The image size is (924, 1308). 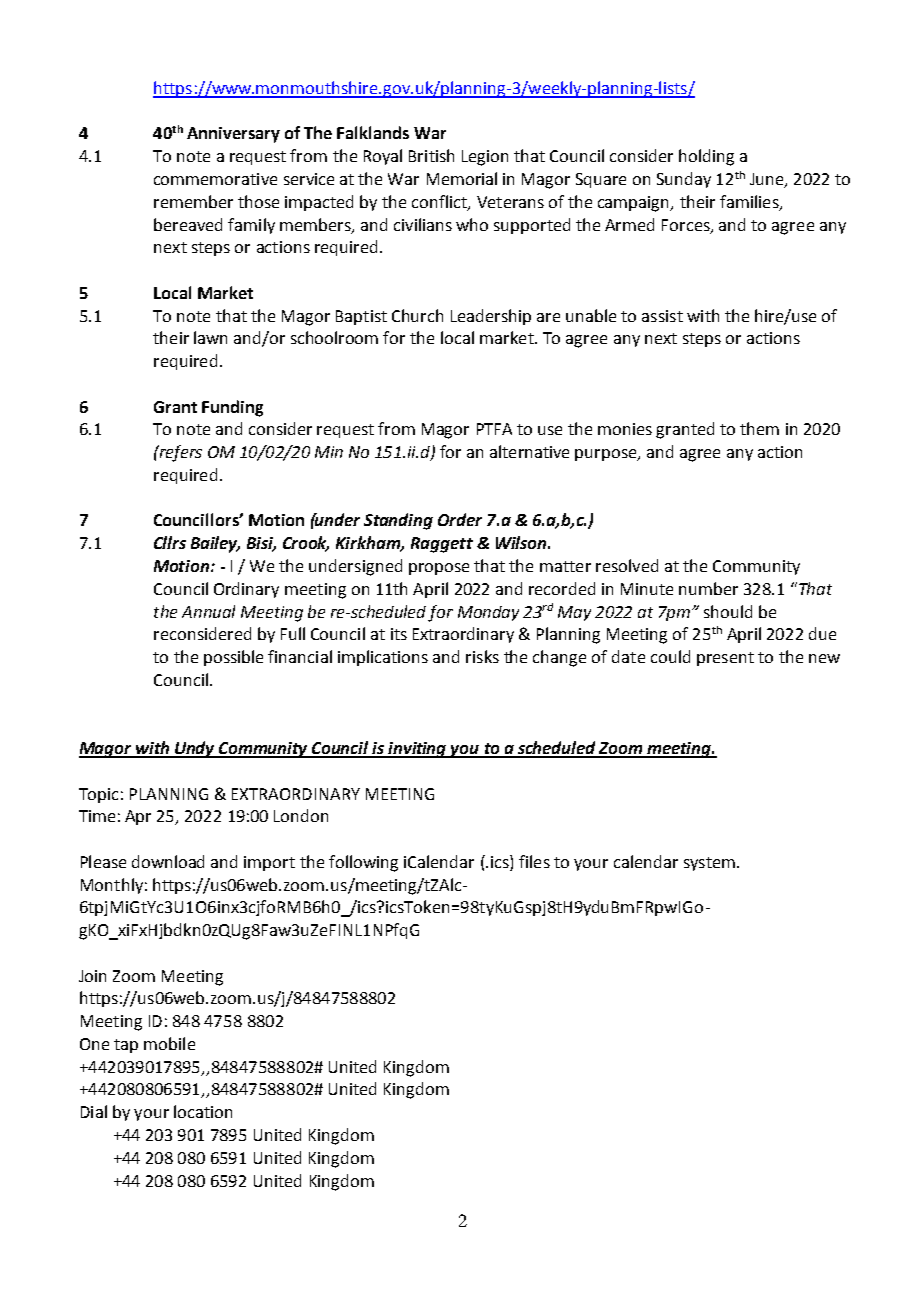 What do you see at coordinates (706, 157) in the screenshot?
I see `holding` at bounding box center [706, 157].
